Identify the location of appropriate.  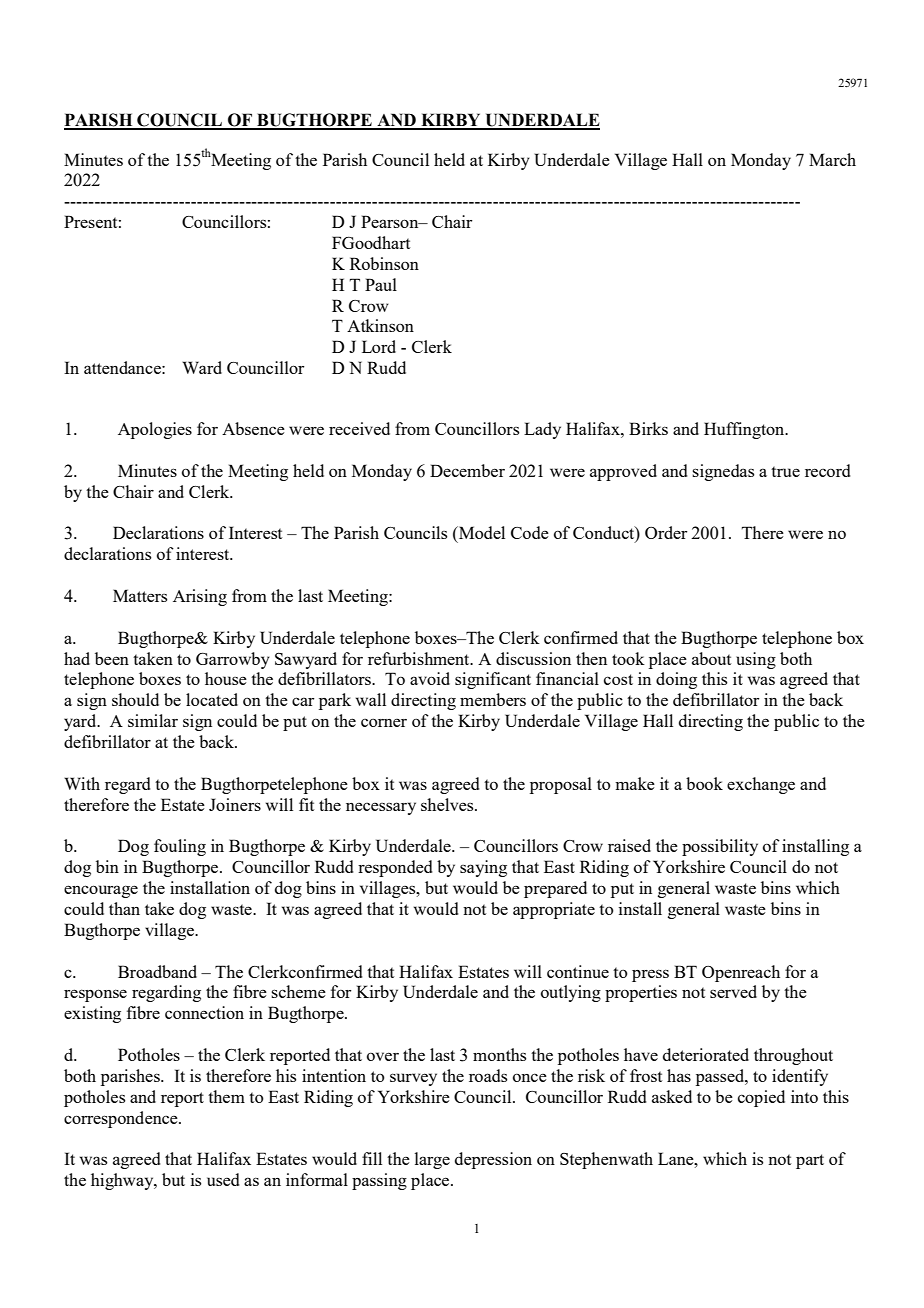
(554, 910).
